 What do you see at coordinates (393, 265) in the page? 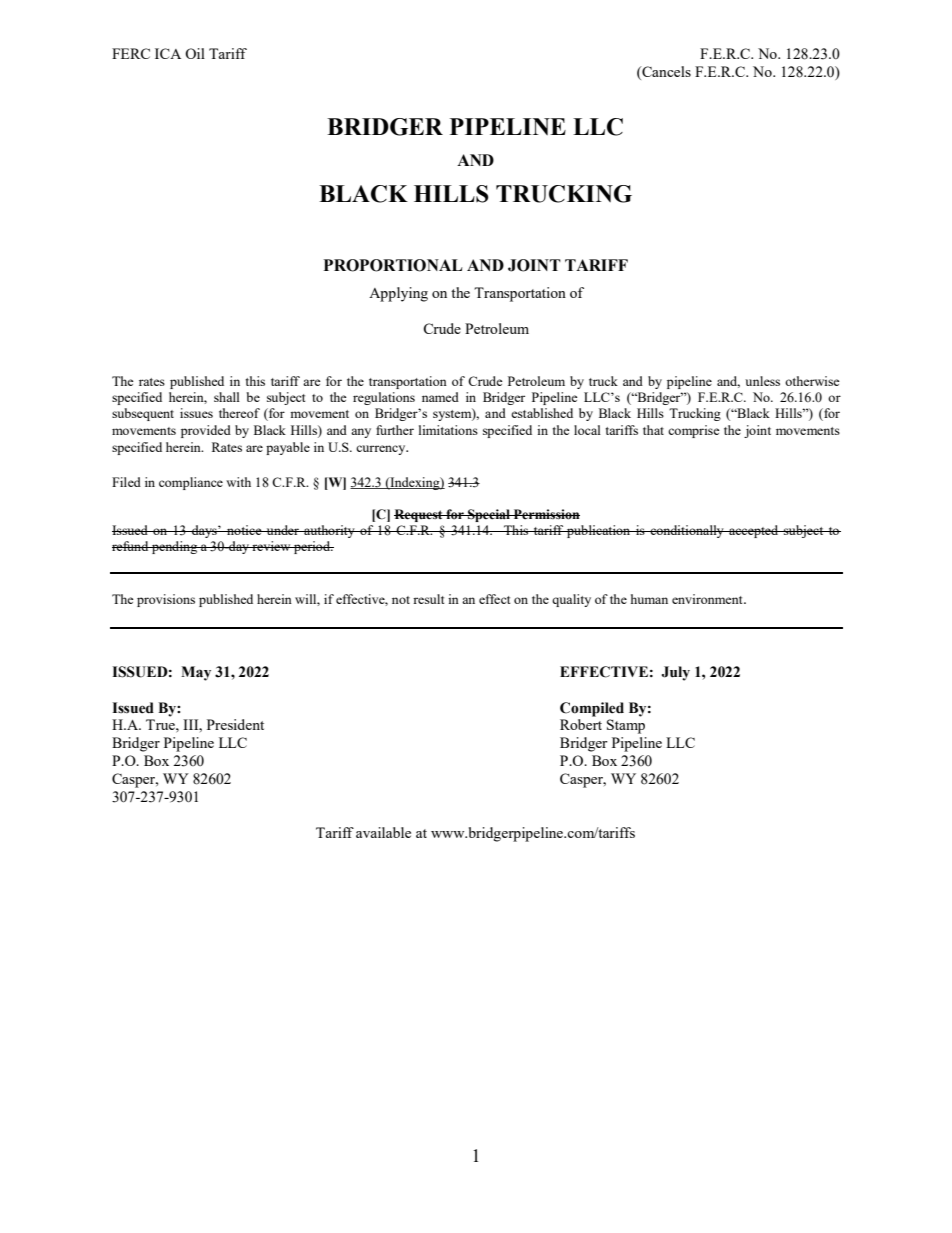
I see `PROPORTIONAL` at bounding box center [393, 265].
